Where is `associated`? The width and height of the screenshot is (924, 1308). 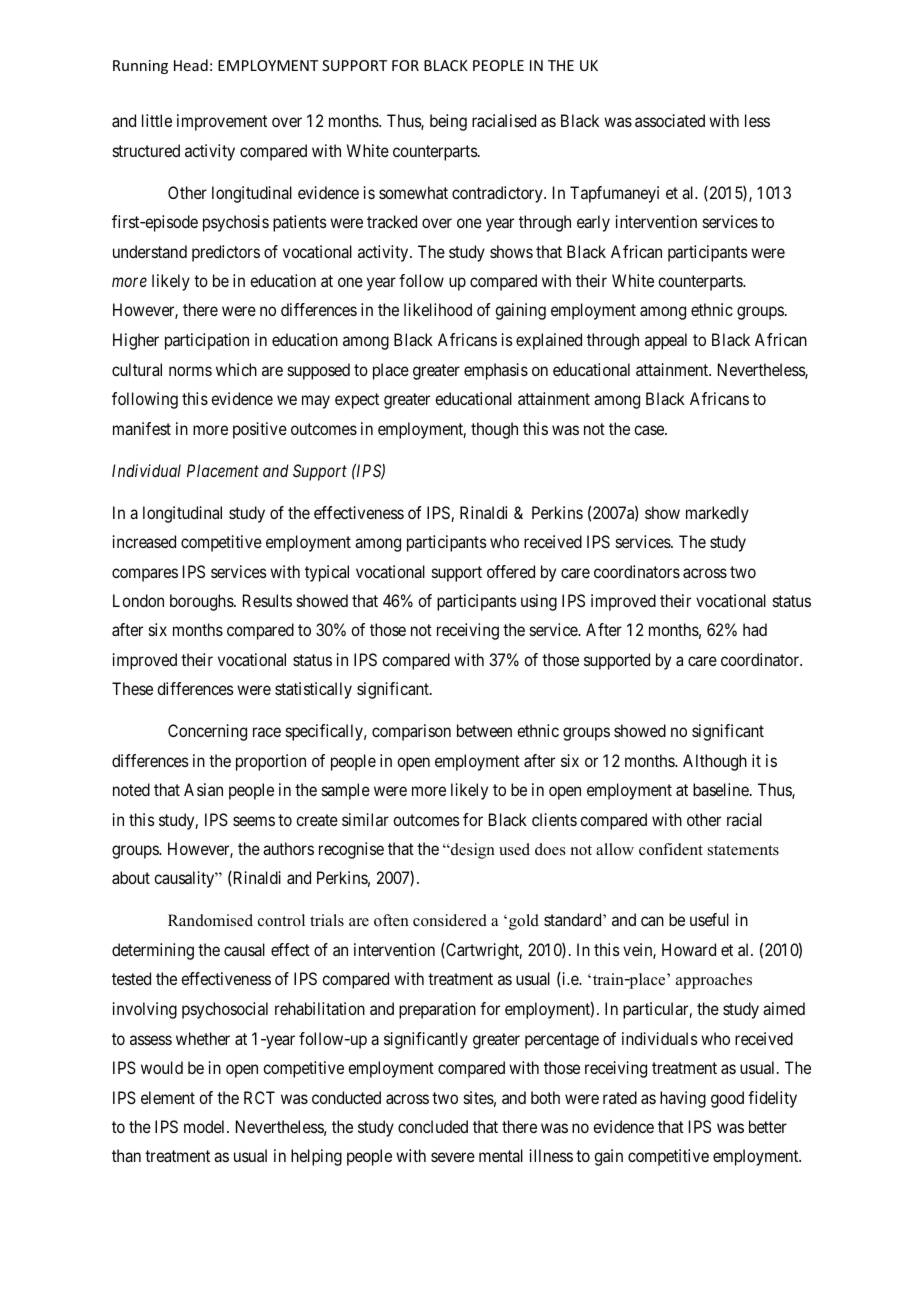
associated is located at coordinates (670, 120).
